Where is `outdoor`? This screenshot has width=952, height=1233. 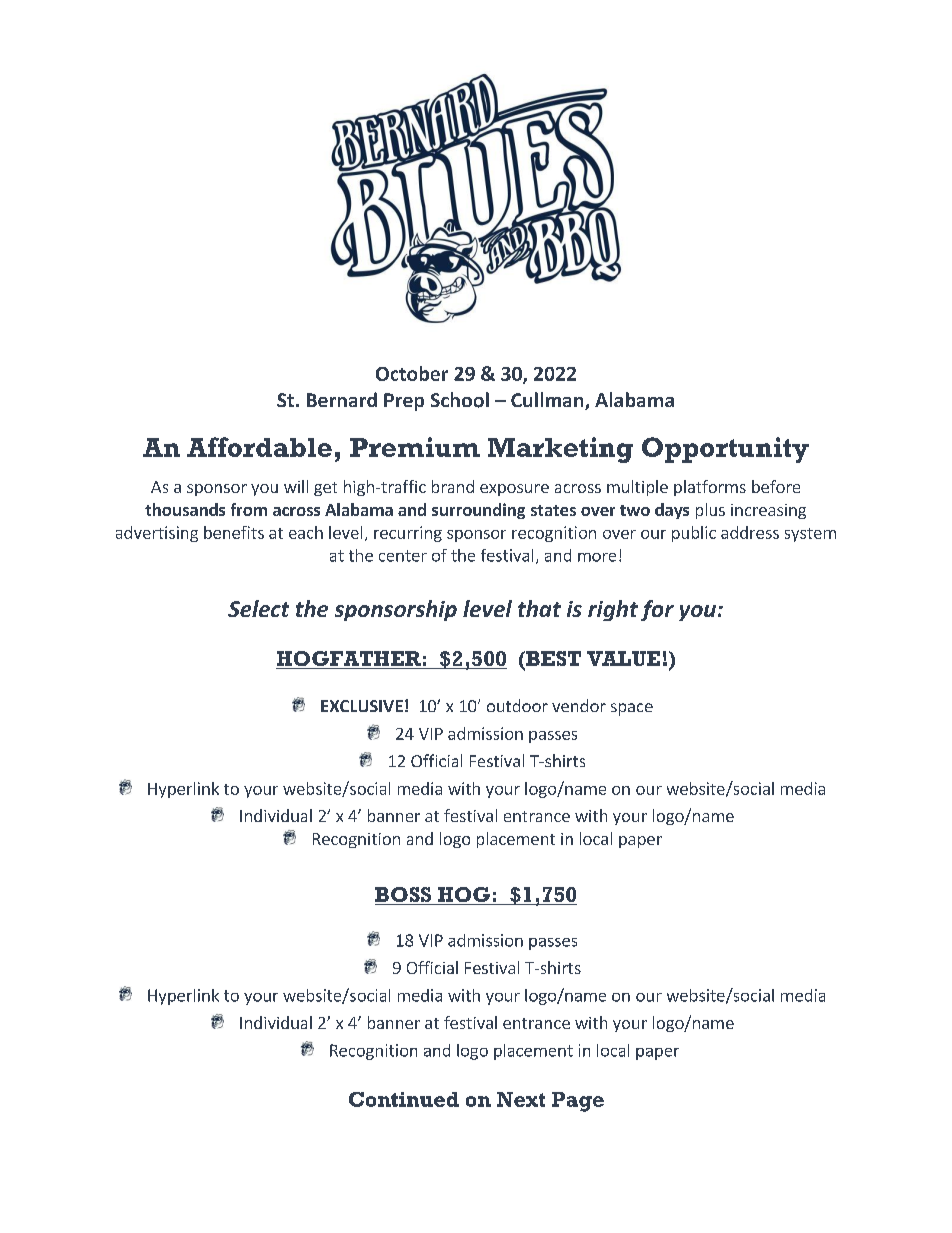
outdoor is located at coordinates (517, 705).
